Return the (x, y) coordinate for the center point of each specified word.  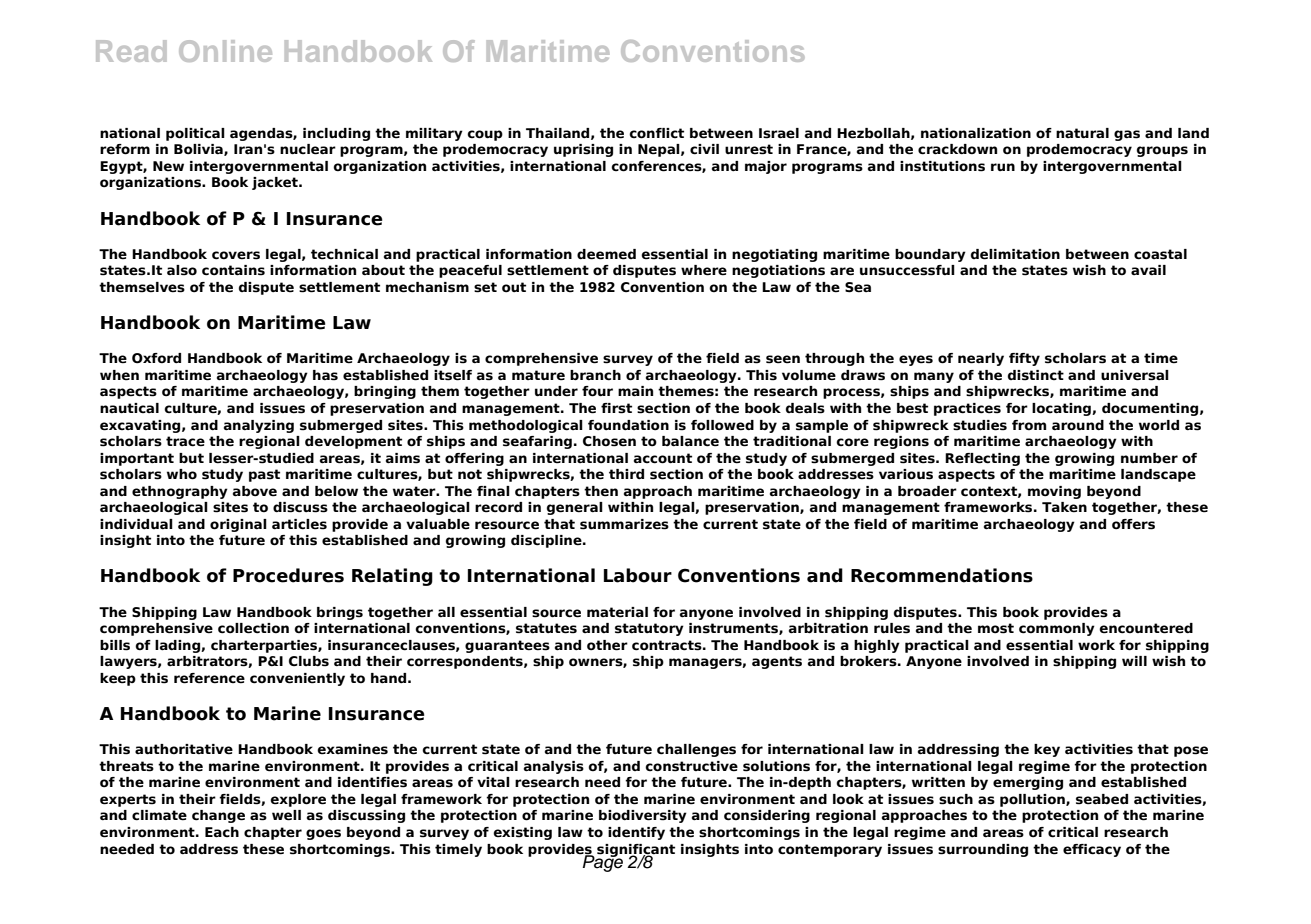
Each (222, 832)
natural (1082, 133)
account (663, 458)
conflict (656, 133)
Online (225, 51)
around (1078, 425)
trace (185, 441)
